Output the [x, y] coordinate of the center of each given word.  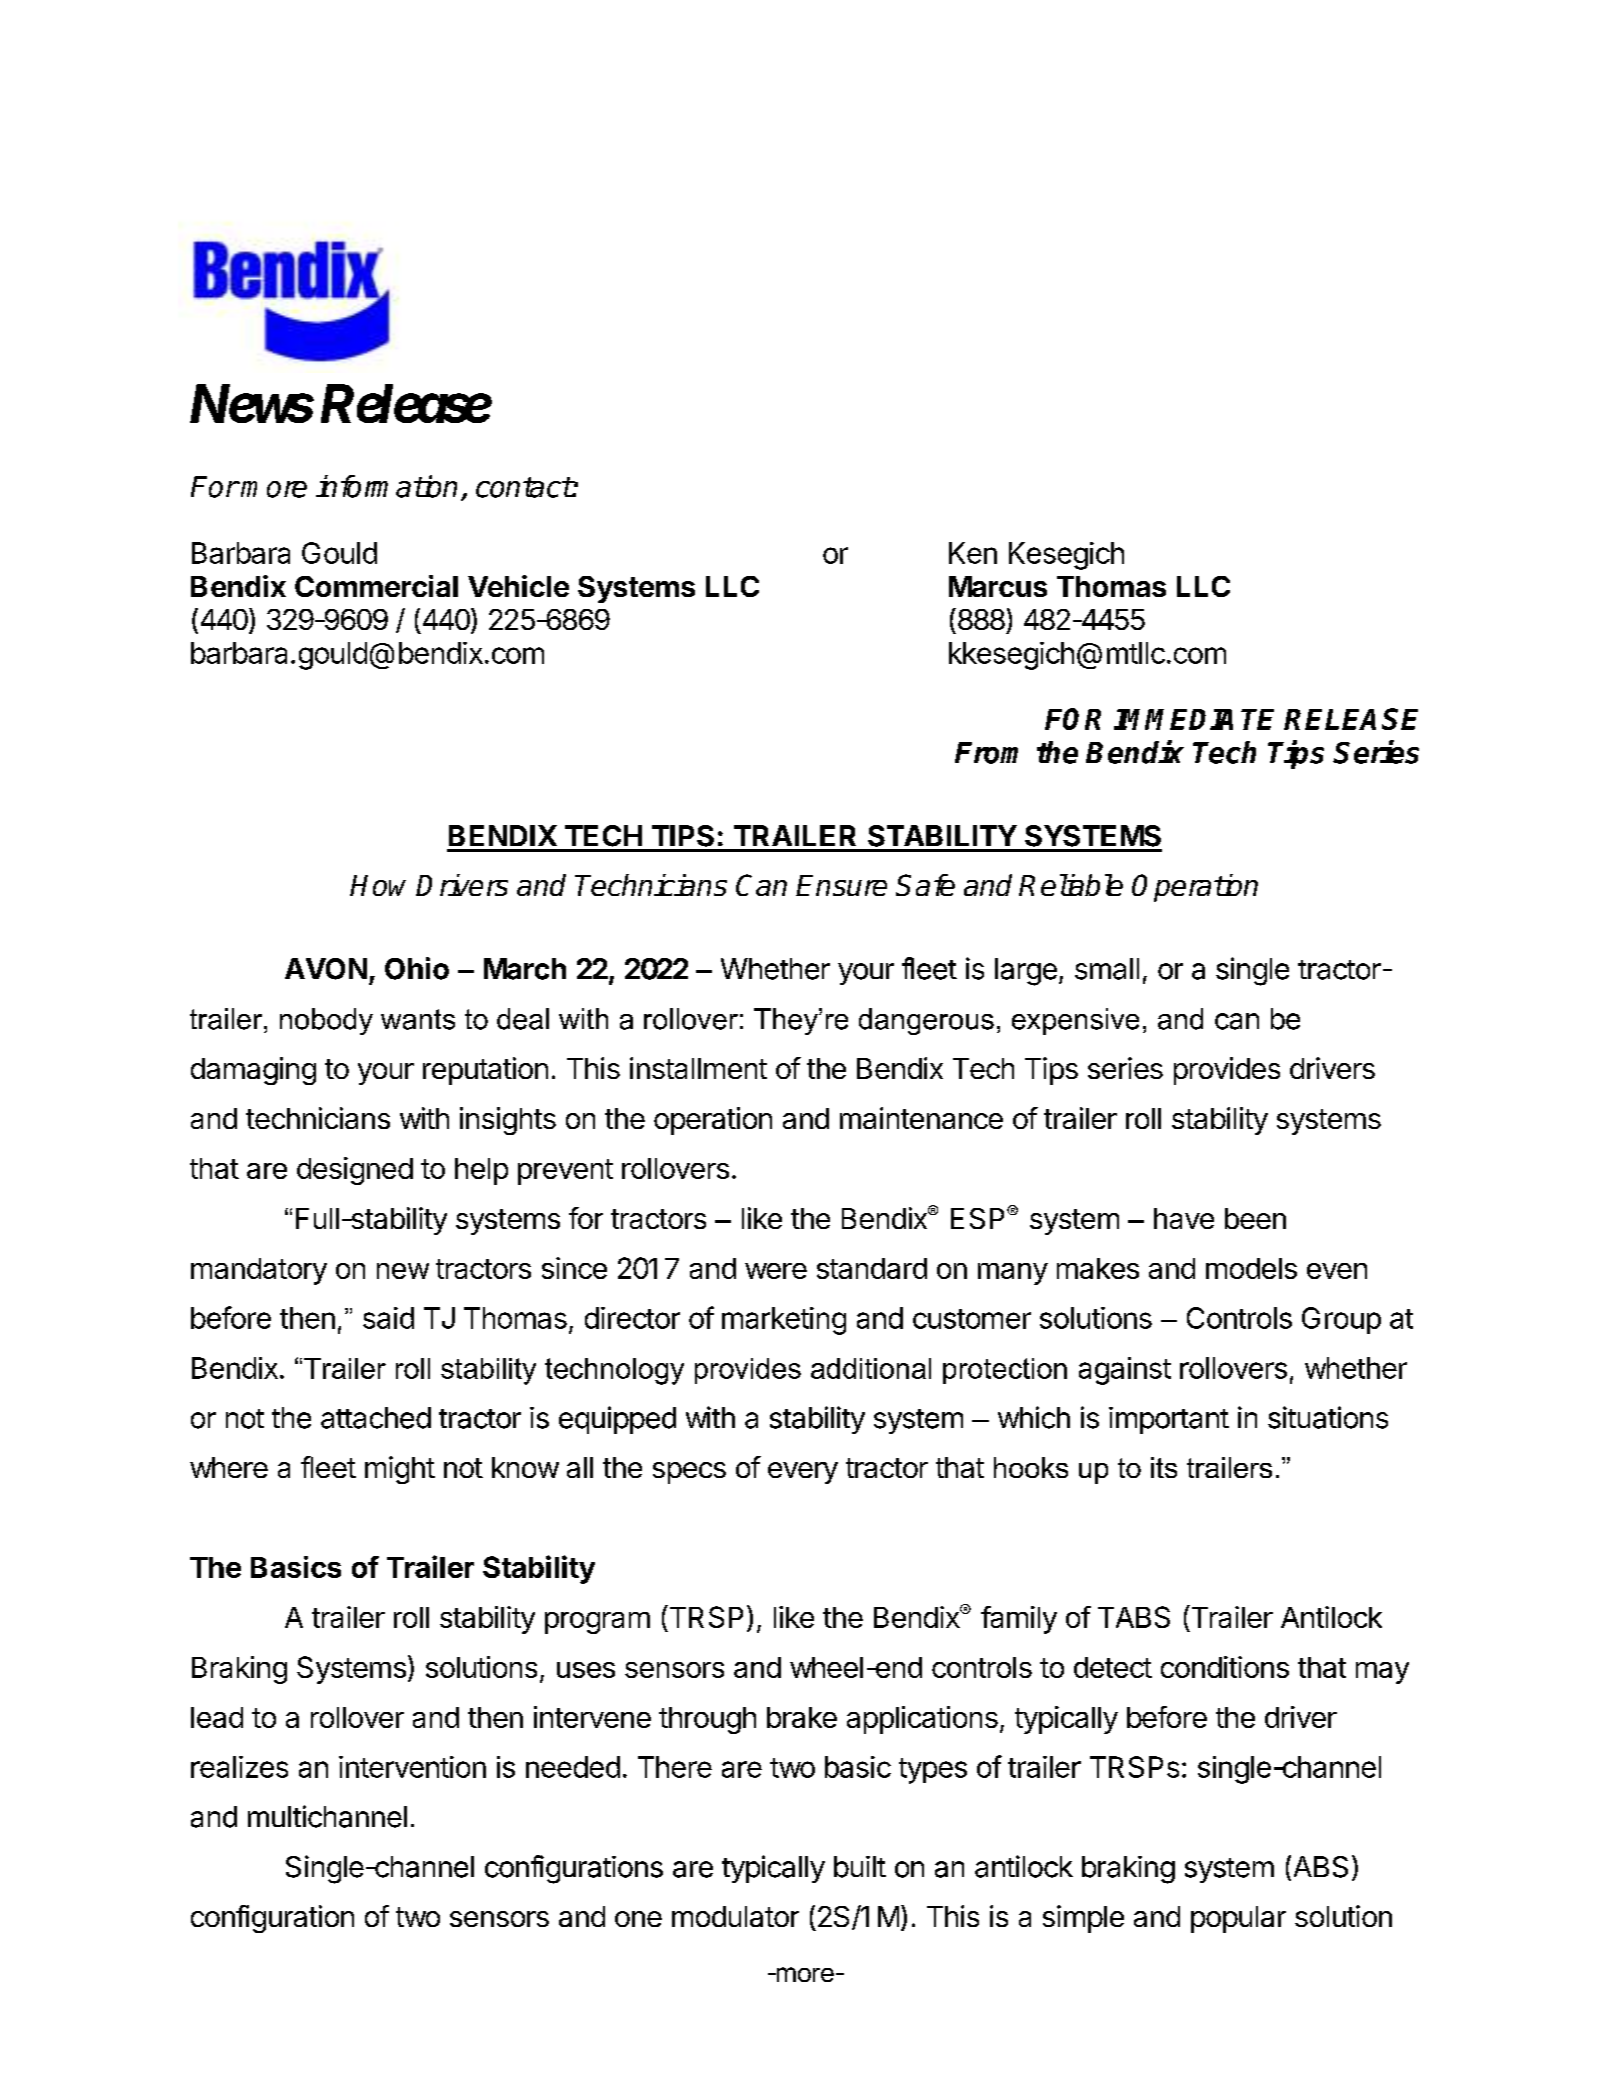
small [1107, 969]
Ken [973, 553]
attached [376, 1418]
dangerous [926, 1021]
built [860, 1867]
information [386, 486]
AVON [326, 969]
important [1169, 1420]
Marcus [998, 586]
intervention [412, 1767]
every [803, 1473]
